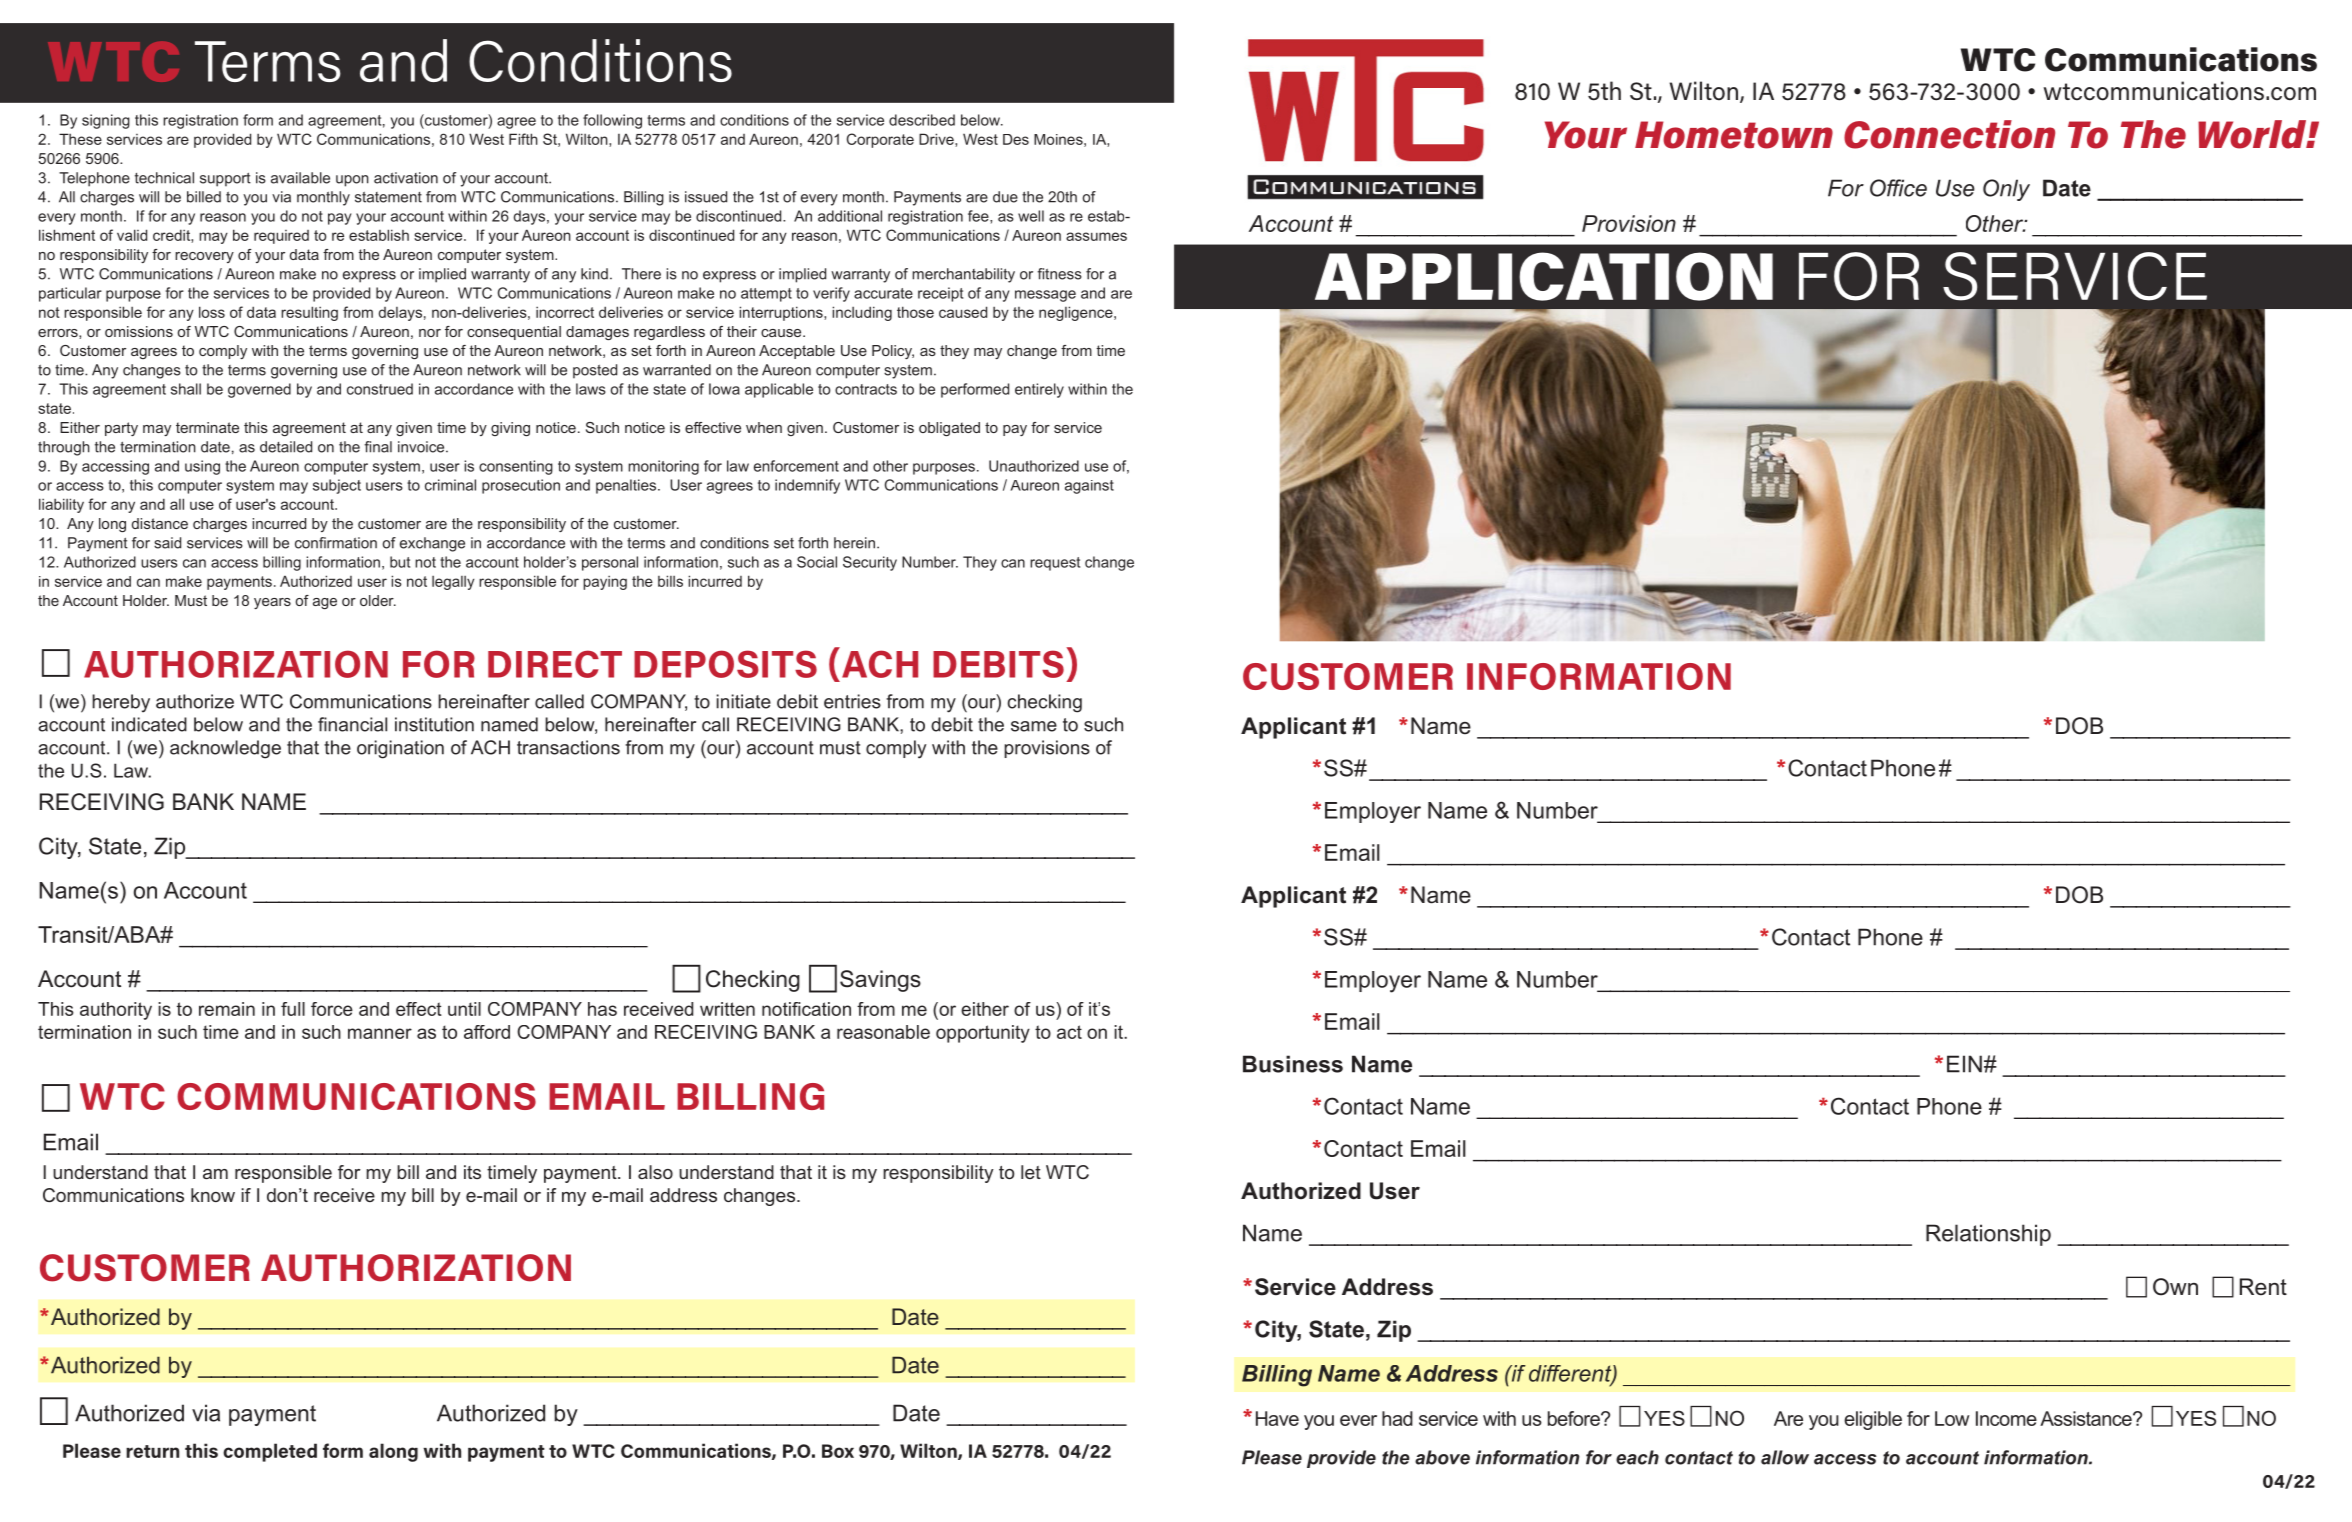  Describe the element at coordinates (259, 390) in the screenshot. I see `governed` at that location.
